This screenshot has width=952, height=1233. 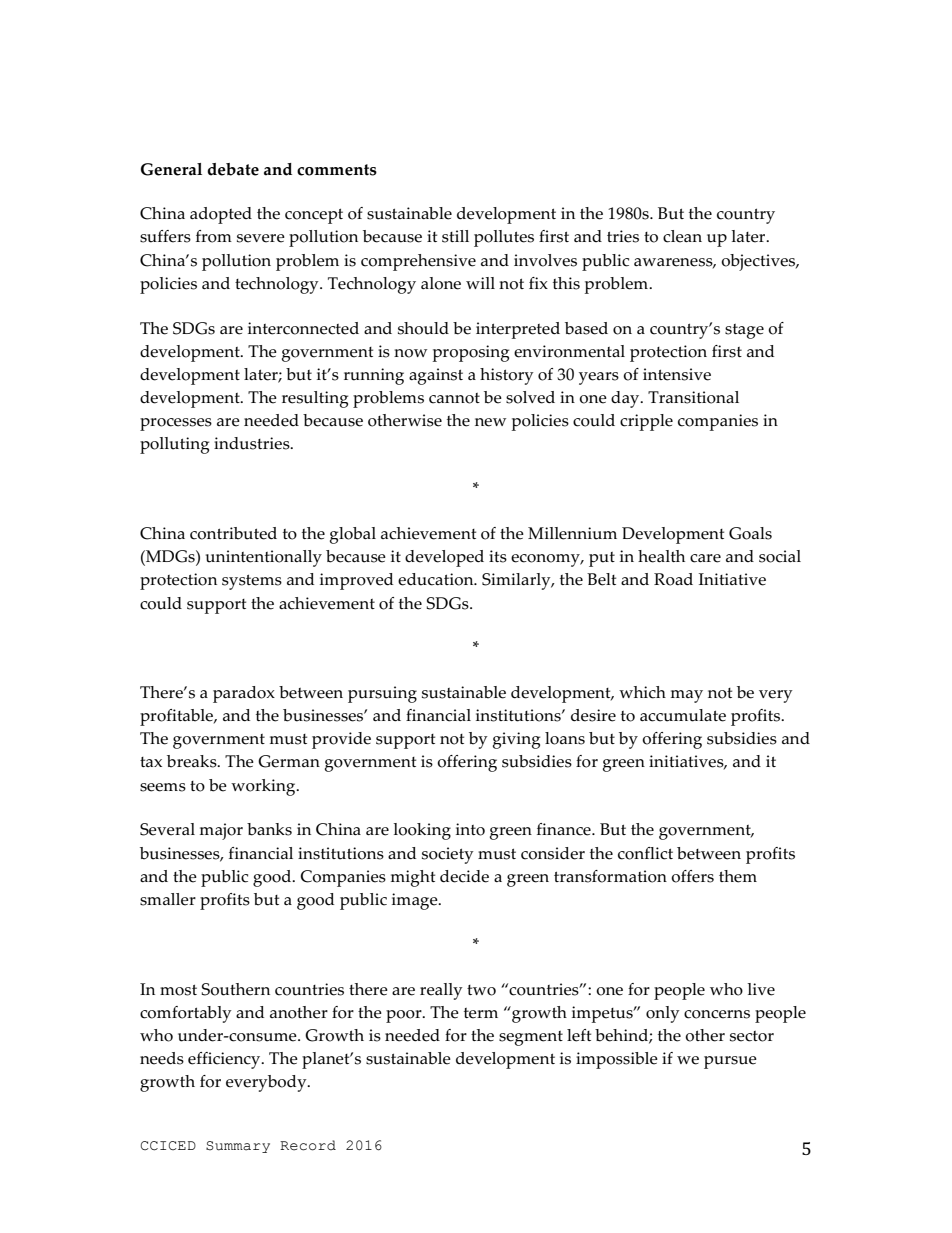 What do you see at coordinates (238, 1147) in the screenshot?
I see `Summary` at bounding box center [238, 1147].
